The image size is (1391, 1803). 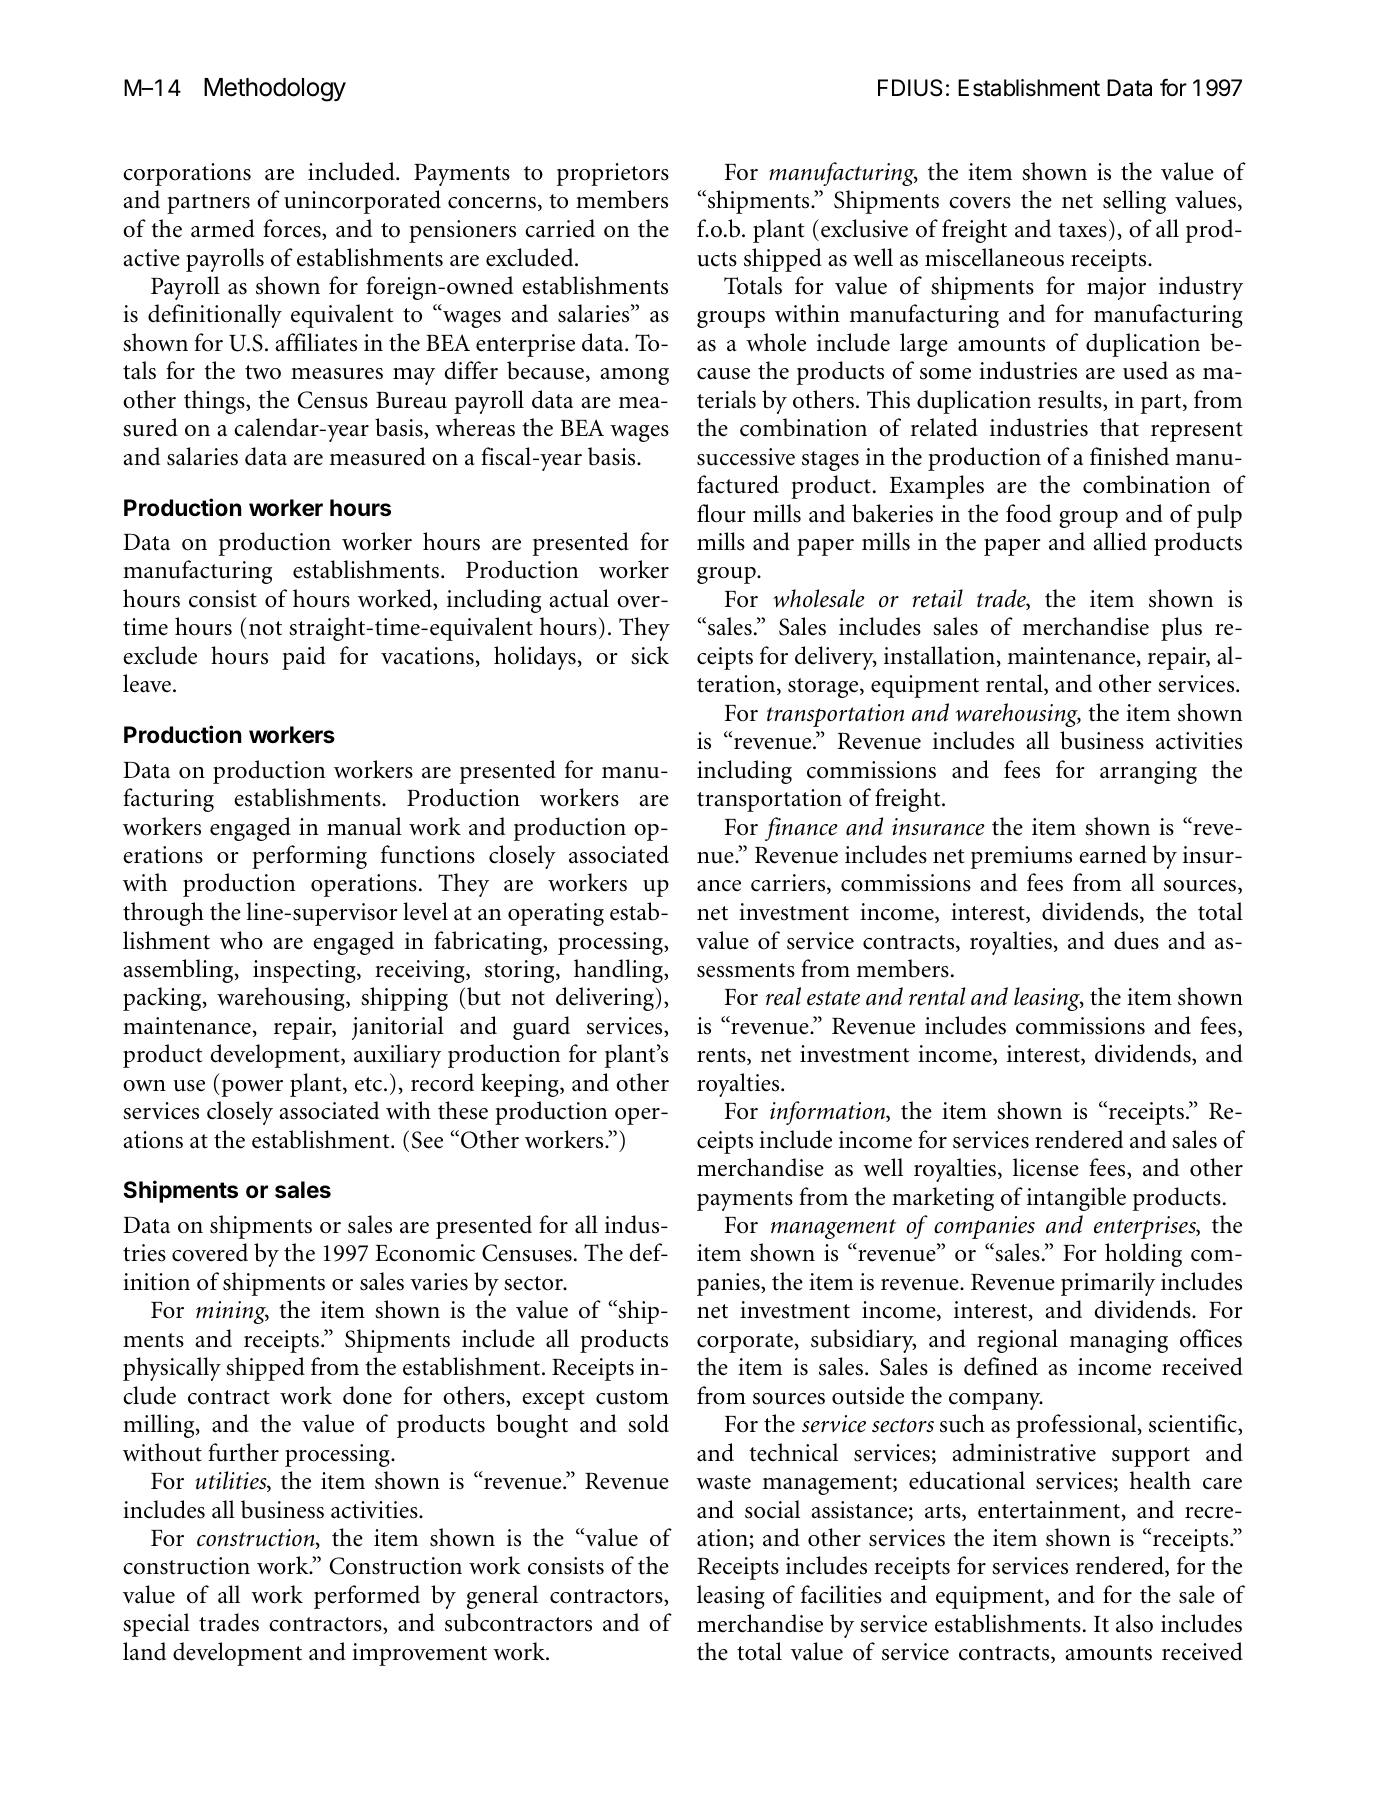 What do you see at coordinates (1113, 854) in the image?
I see `earned` at bounding box center [1113, 854].
